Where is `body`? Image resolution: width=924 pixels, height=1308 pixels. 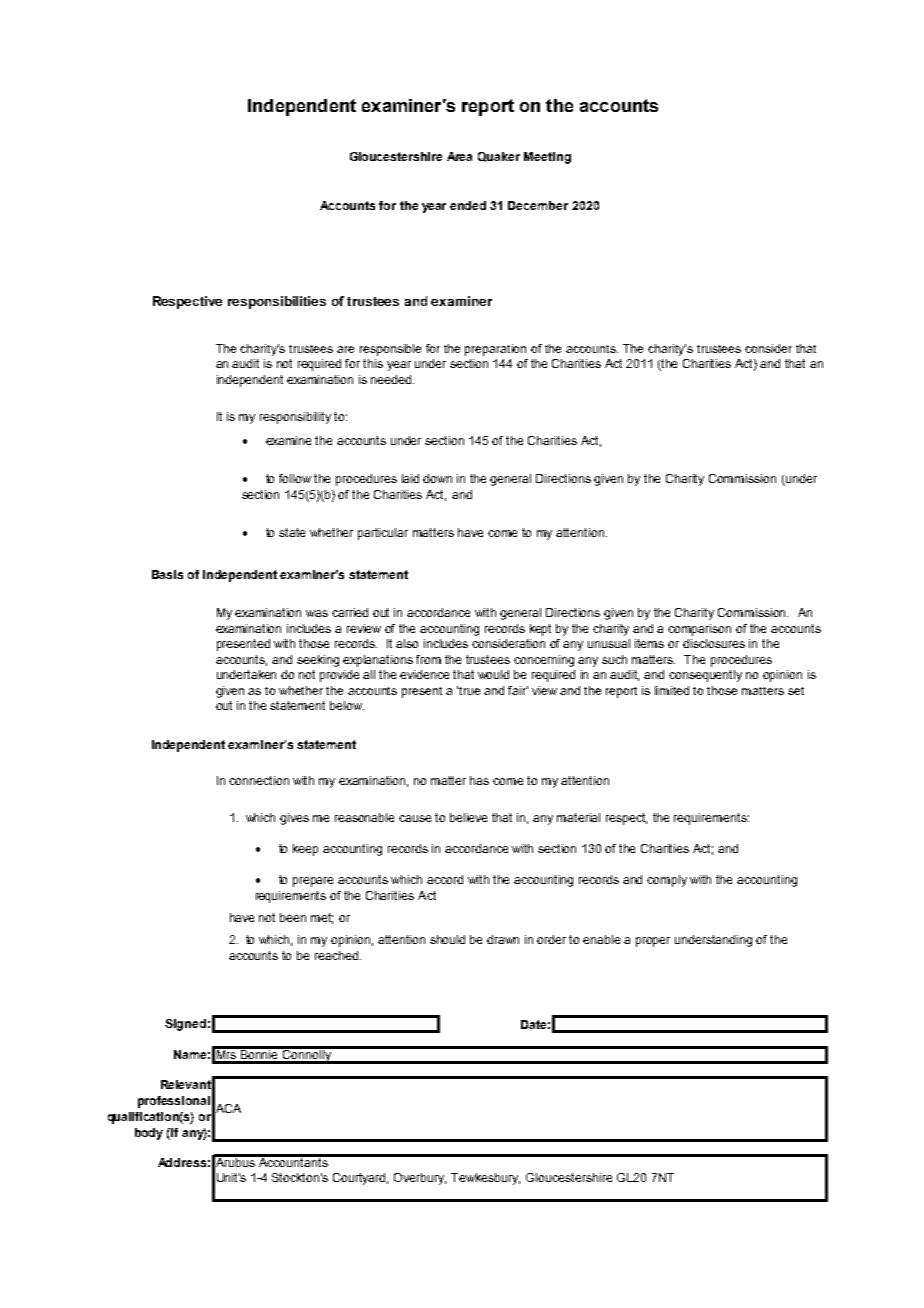 body is located at coordinates (149, 1134).
